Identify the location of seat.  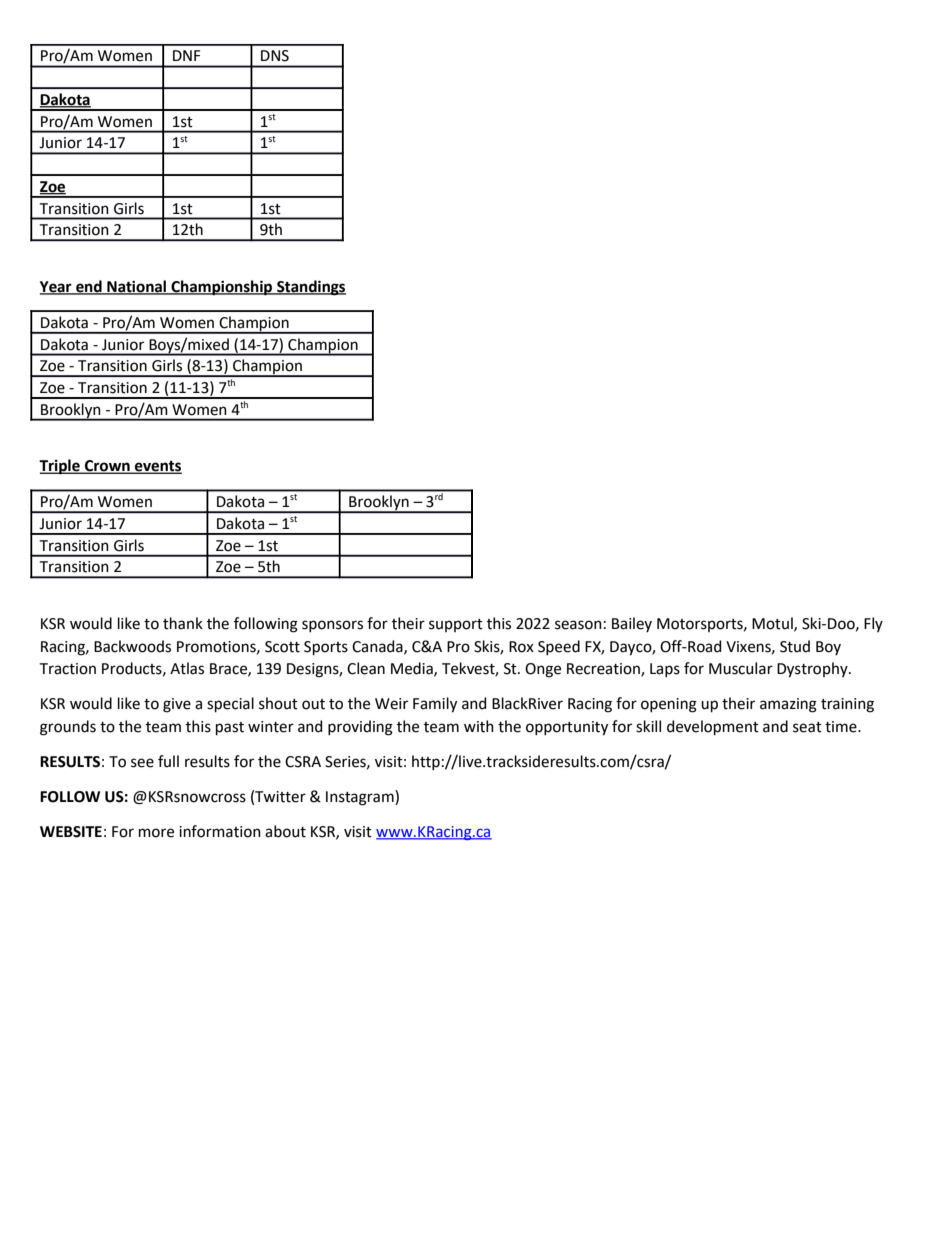
(807, 727).
